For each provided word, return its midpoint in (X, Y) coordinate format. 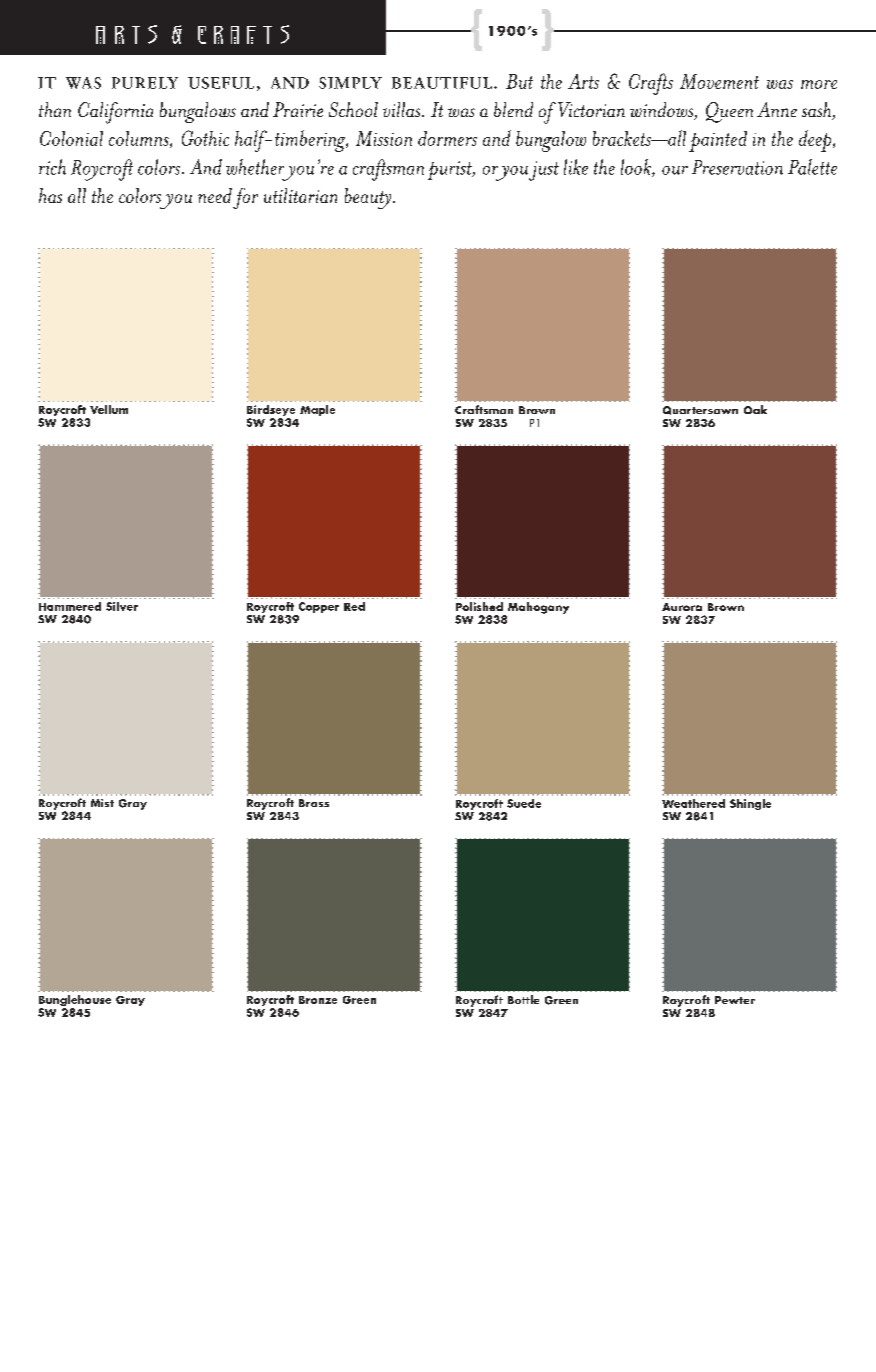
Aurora (682, 607)
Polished (479, 606)
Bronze (318, 1000)
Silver (122, 606)
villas (403, 109)
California (115, 113)
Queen (729, 112)
